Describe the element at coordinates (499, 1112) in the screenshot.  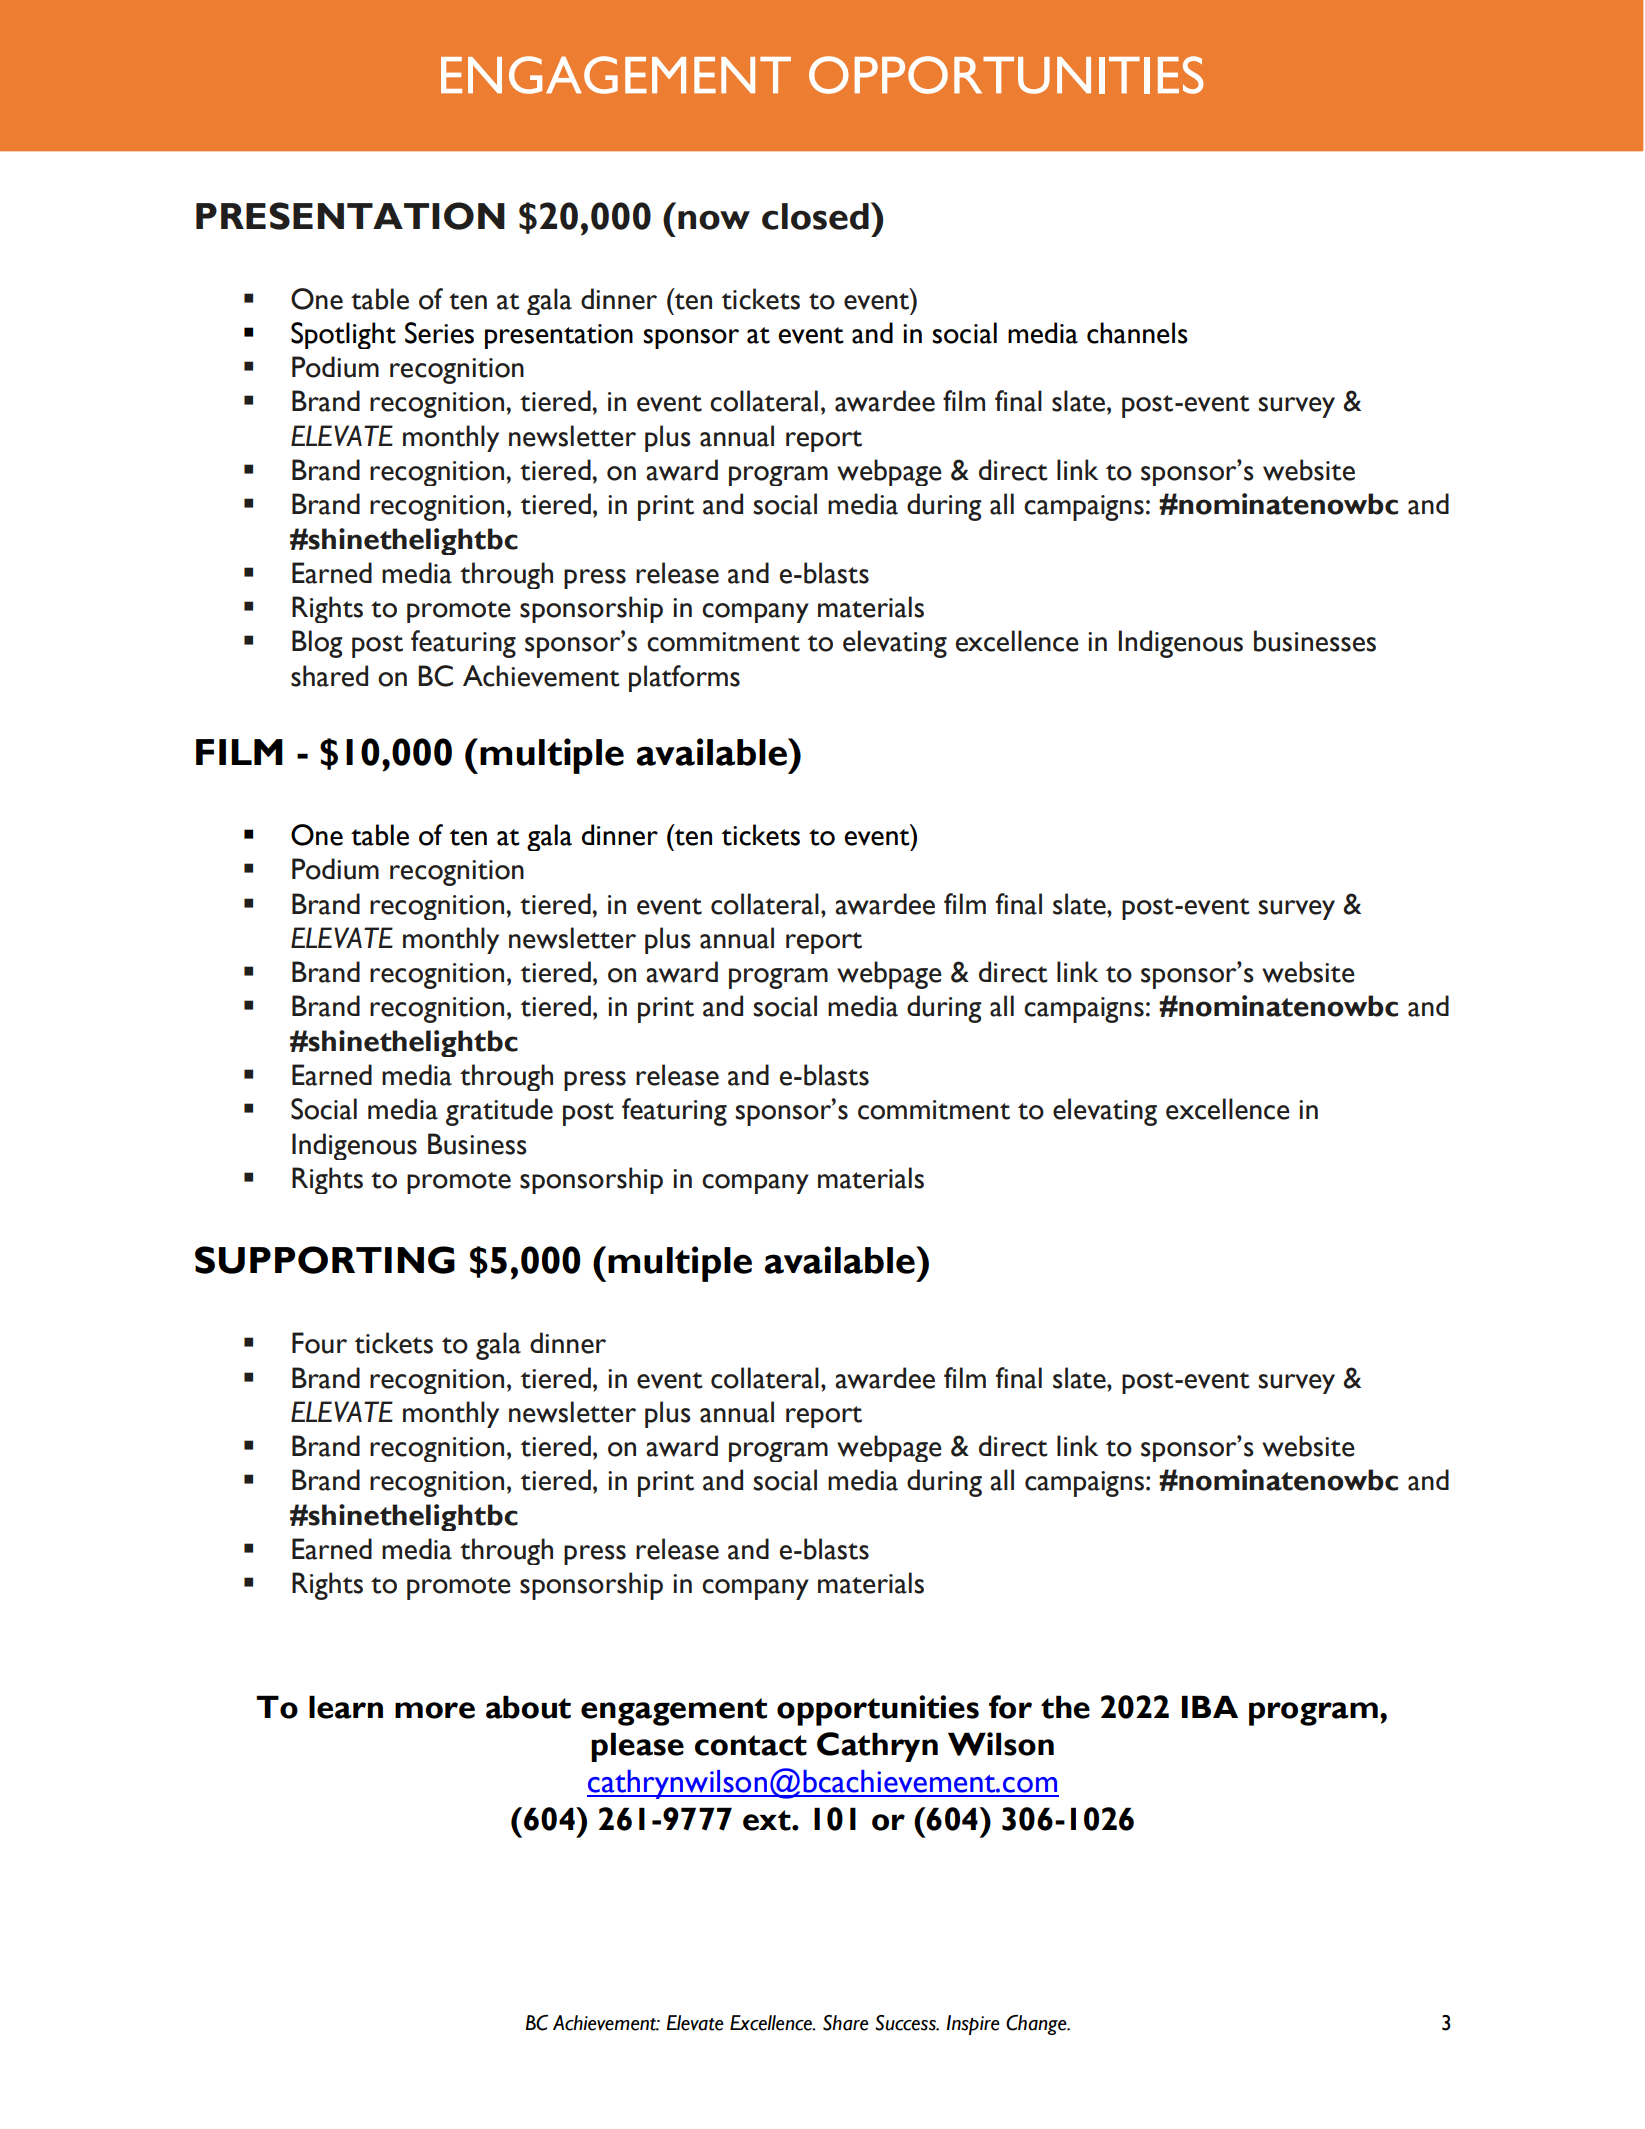
I see `gratitude` at that location.
